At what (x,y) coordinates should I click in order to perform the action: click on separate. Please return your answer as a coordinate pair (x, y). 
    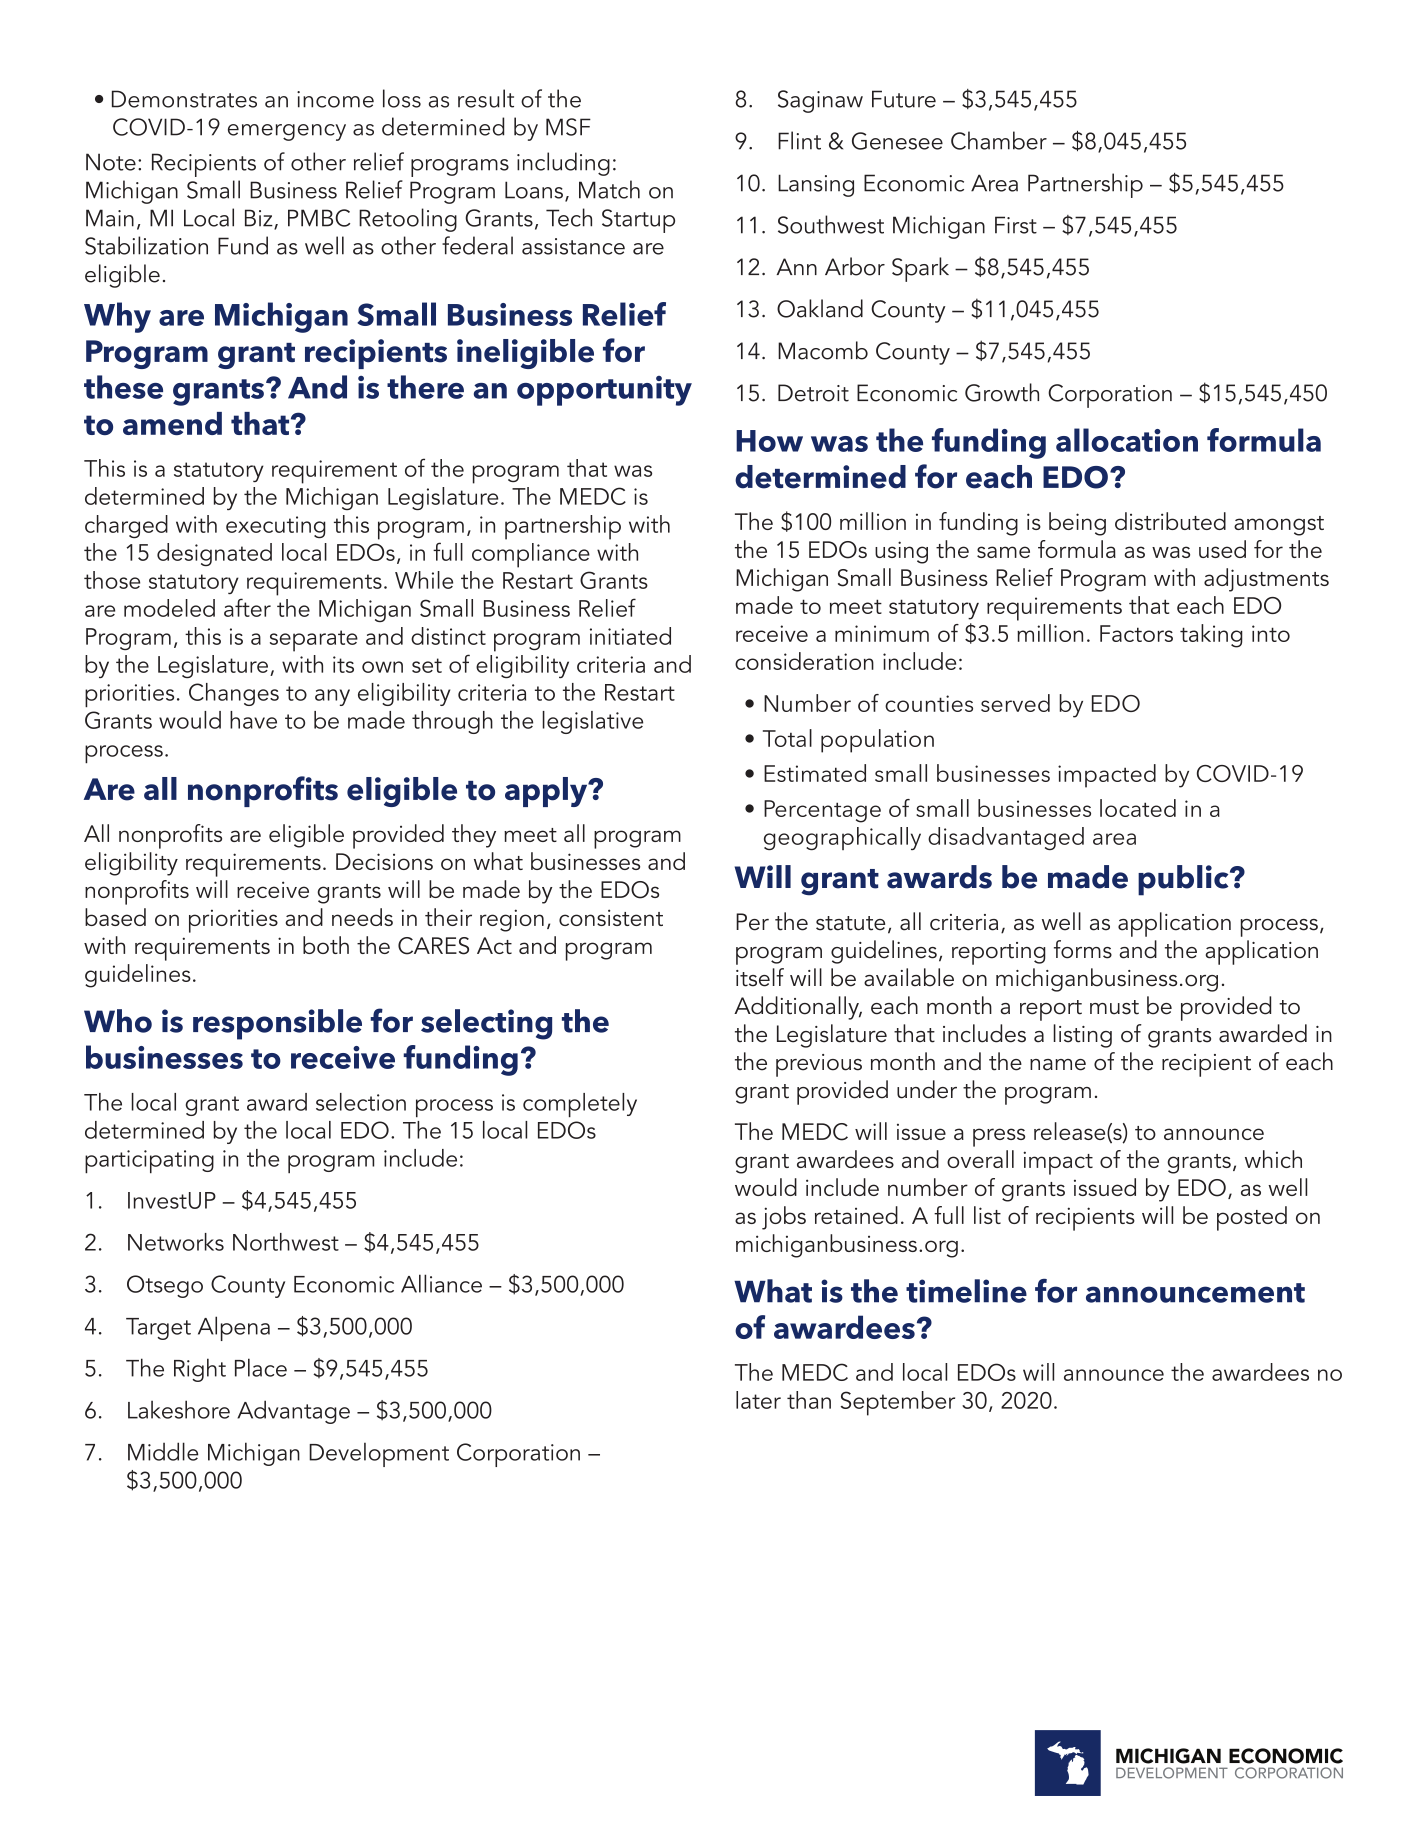
    Looking at the image, I should click on (314, 641).
